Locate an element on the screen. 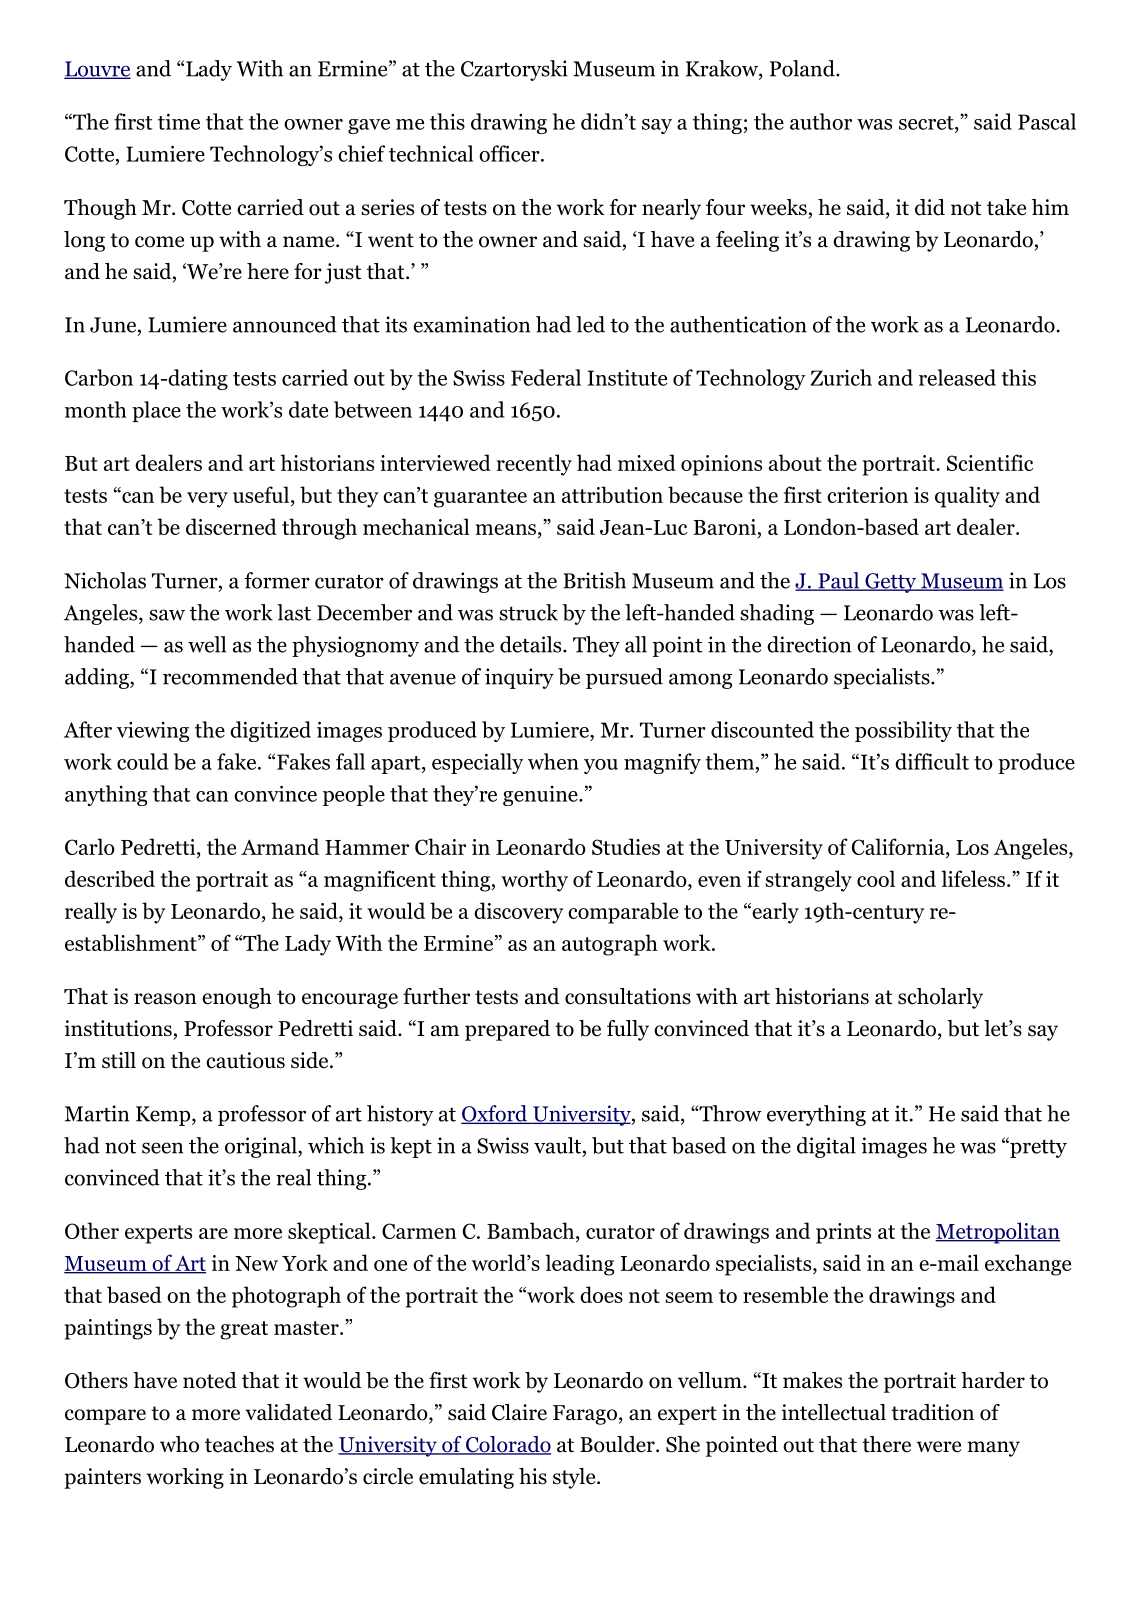 Image resolution: width=1140 pixels, height=1611 pixels. details is located at coordinates (530, 644).
